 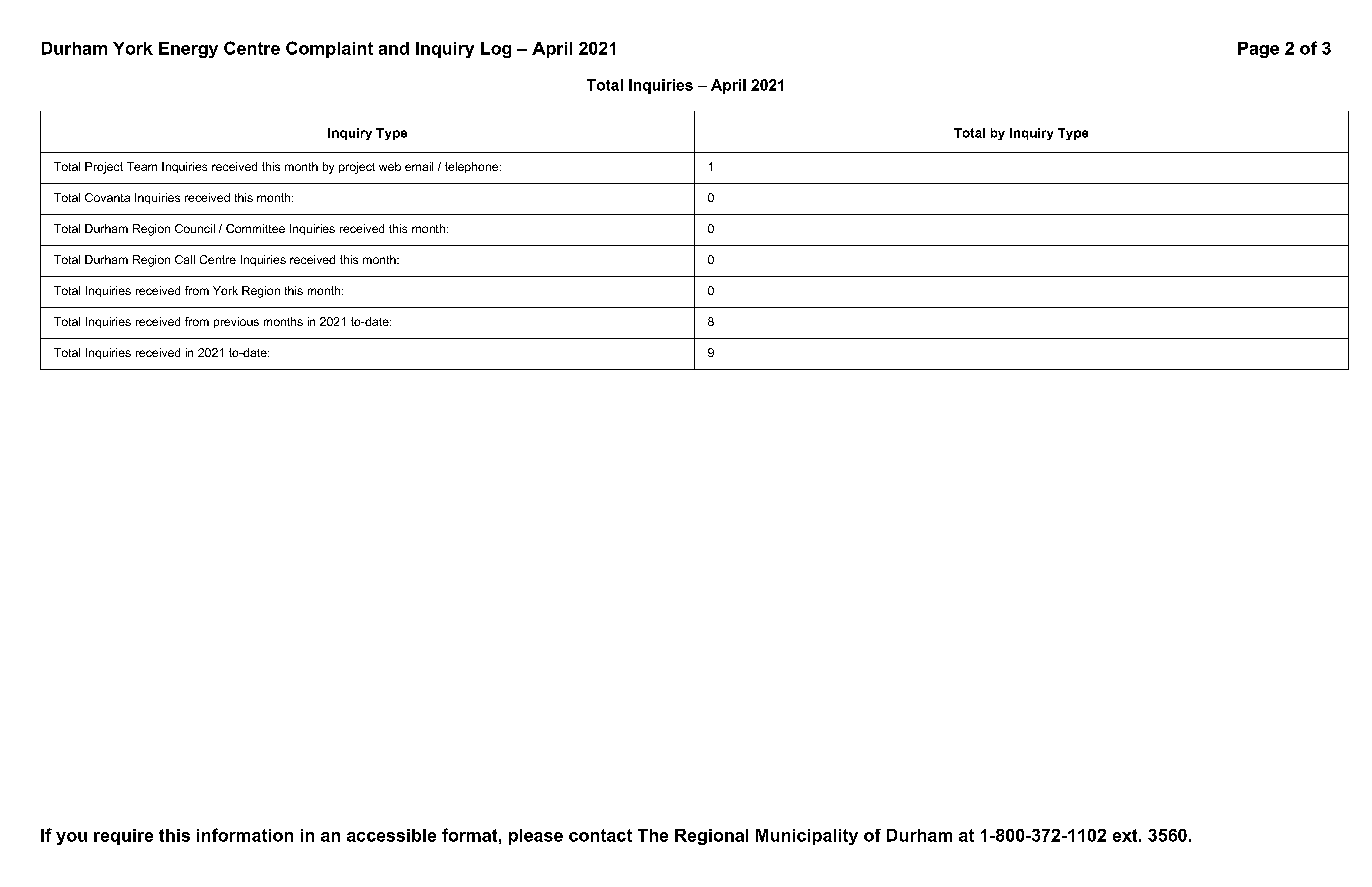 What do you see at coordinates (653, 835) in the image?
I see `The` at bounding box center [653, 835].
